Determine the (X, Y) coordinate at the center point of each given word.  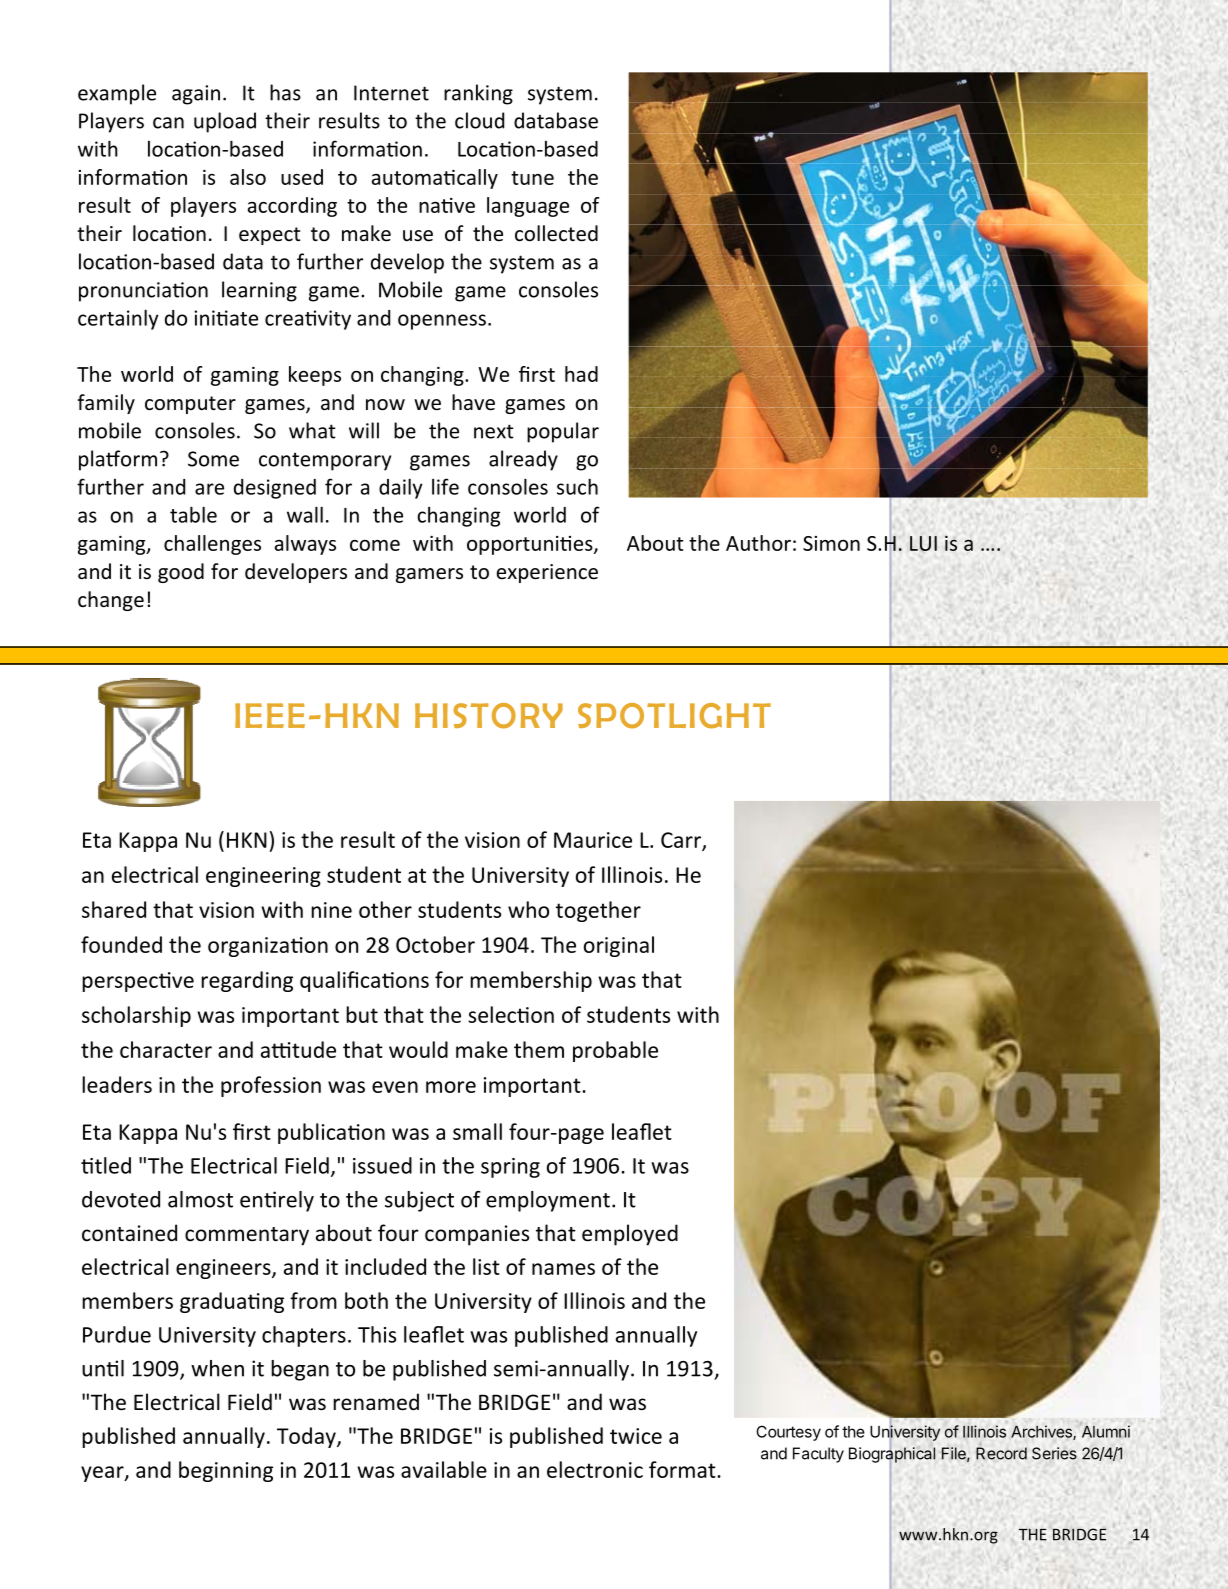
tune (532, 178)
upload (225, 122)
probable (615, 1051)
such (577, 486)
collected (556, 233)
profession (271, 1086)
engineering (263, 877)
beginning (226, 1471)
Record (1001, 1453)
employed (630, 1235)
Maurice (593, 840)
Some (213, 459)
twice (636, 1436)
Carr (682, 841)
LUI (923, 543)
